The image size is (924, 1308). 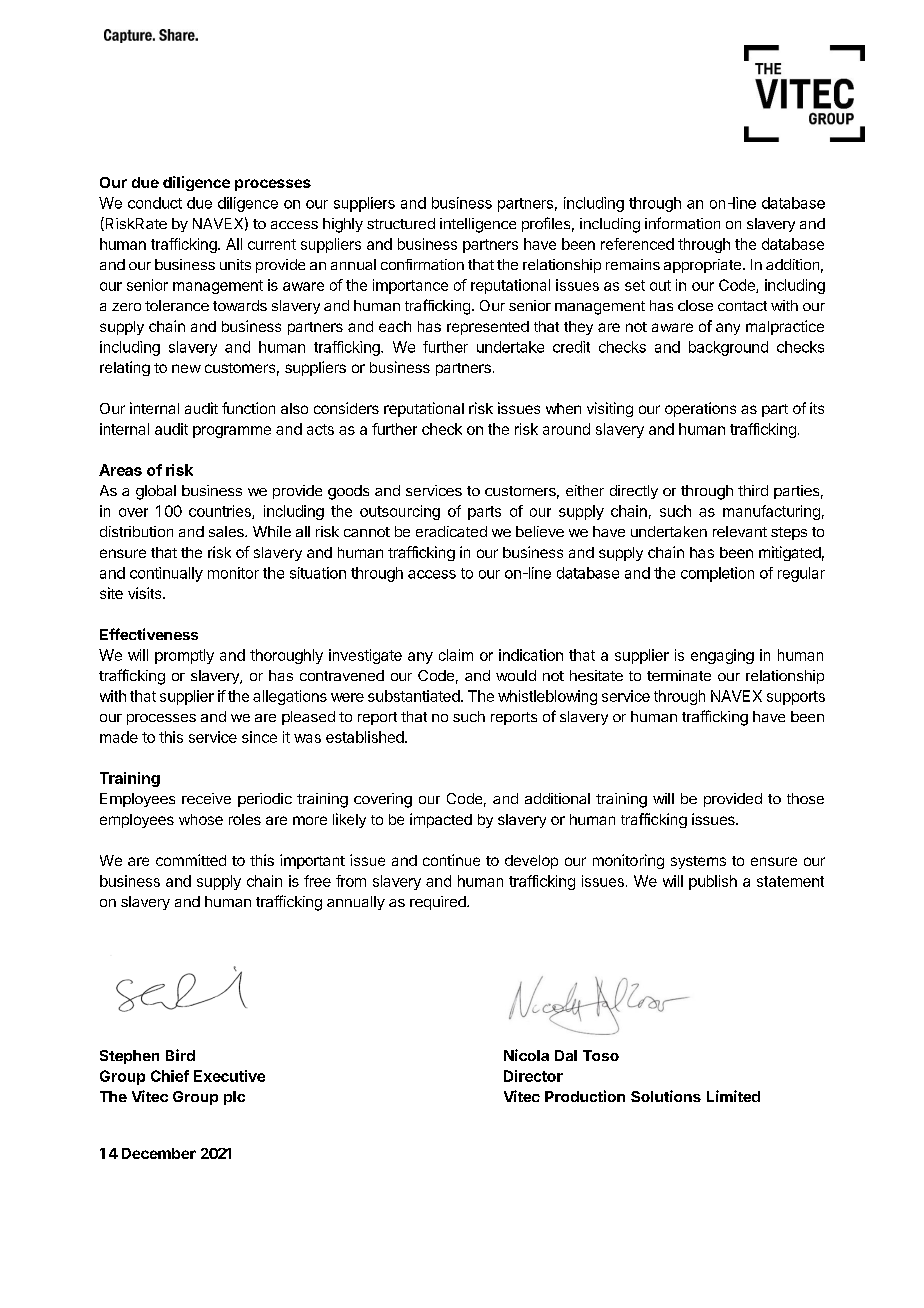 I want to click on information, so click(x=682, y=223).
